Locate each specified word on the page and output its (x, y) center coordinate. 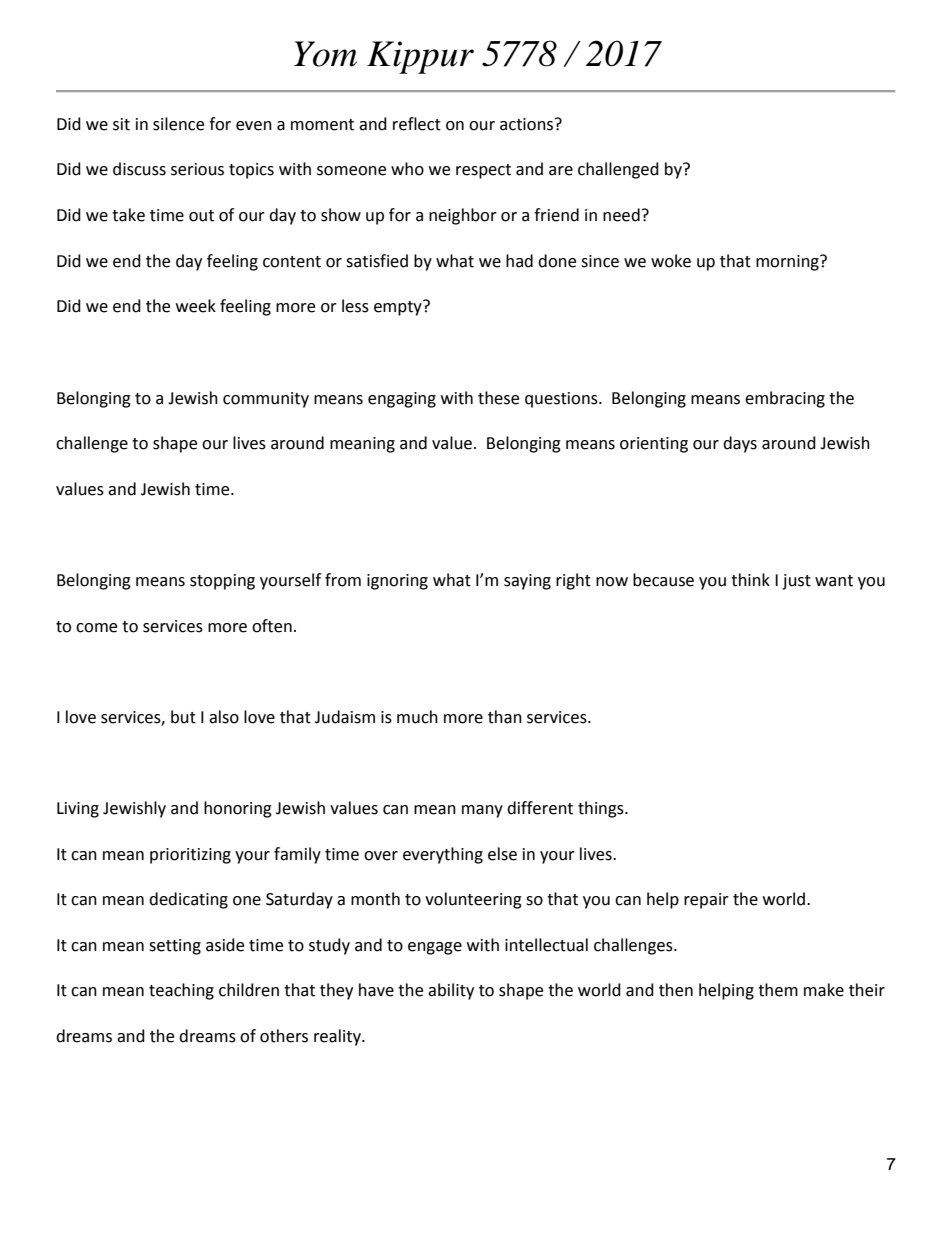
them (778, 990)
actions (528, 124)
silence (178, 124)
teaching (181, 991)
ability (451, 991)
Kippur (420, 57)
